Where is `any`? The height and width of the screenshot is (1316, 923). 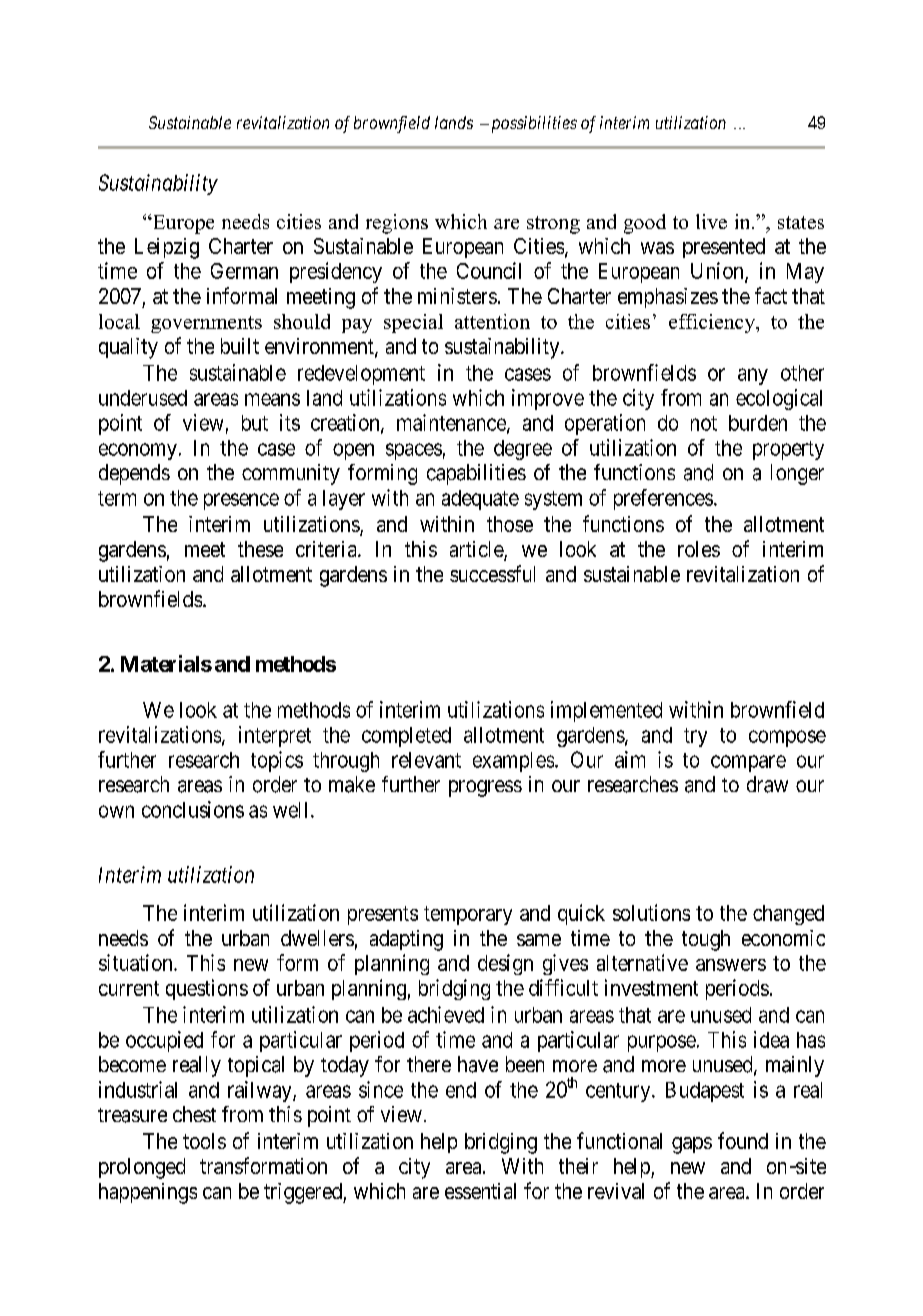 any is located at coordinates (753, 376).
